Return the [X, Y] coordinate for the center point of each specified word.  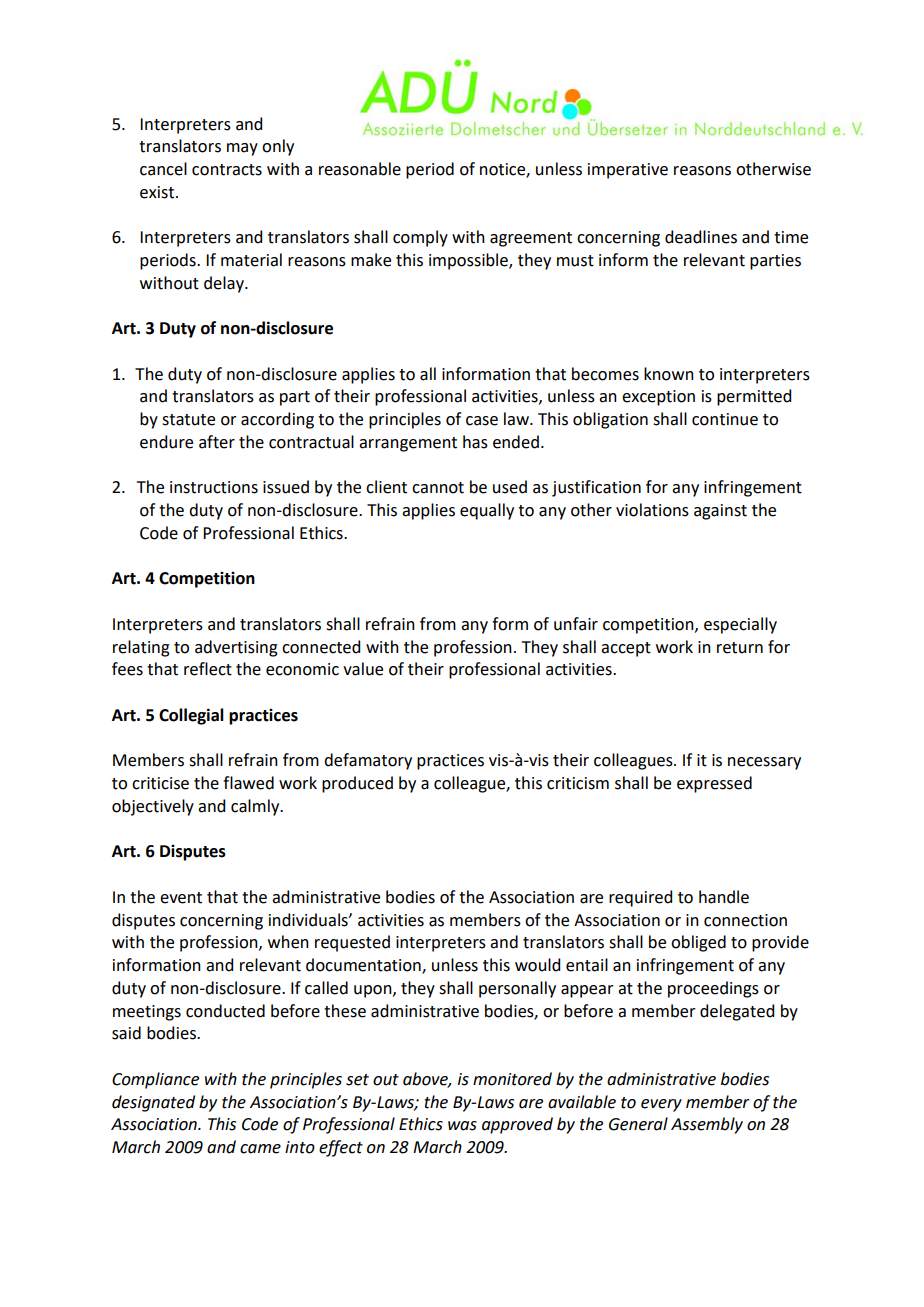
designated [153, 1103]
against [720, 512]
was [462, 1126]
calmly [256, 807]
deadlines [701, 237]
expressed [714, 784]
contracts [227, 170]
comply [420, 238]
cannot [438, 488]
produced [357, 784]
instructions [214, 487]
